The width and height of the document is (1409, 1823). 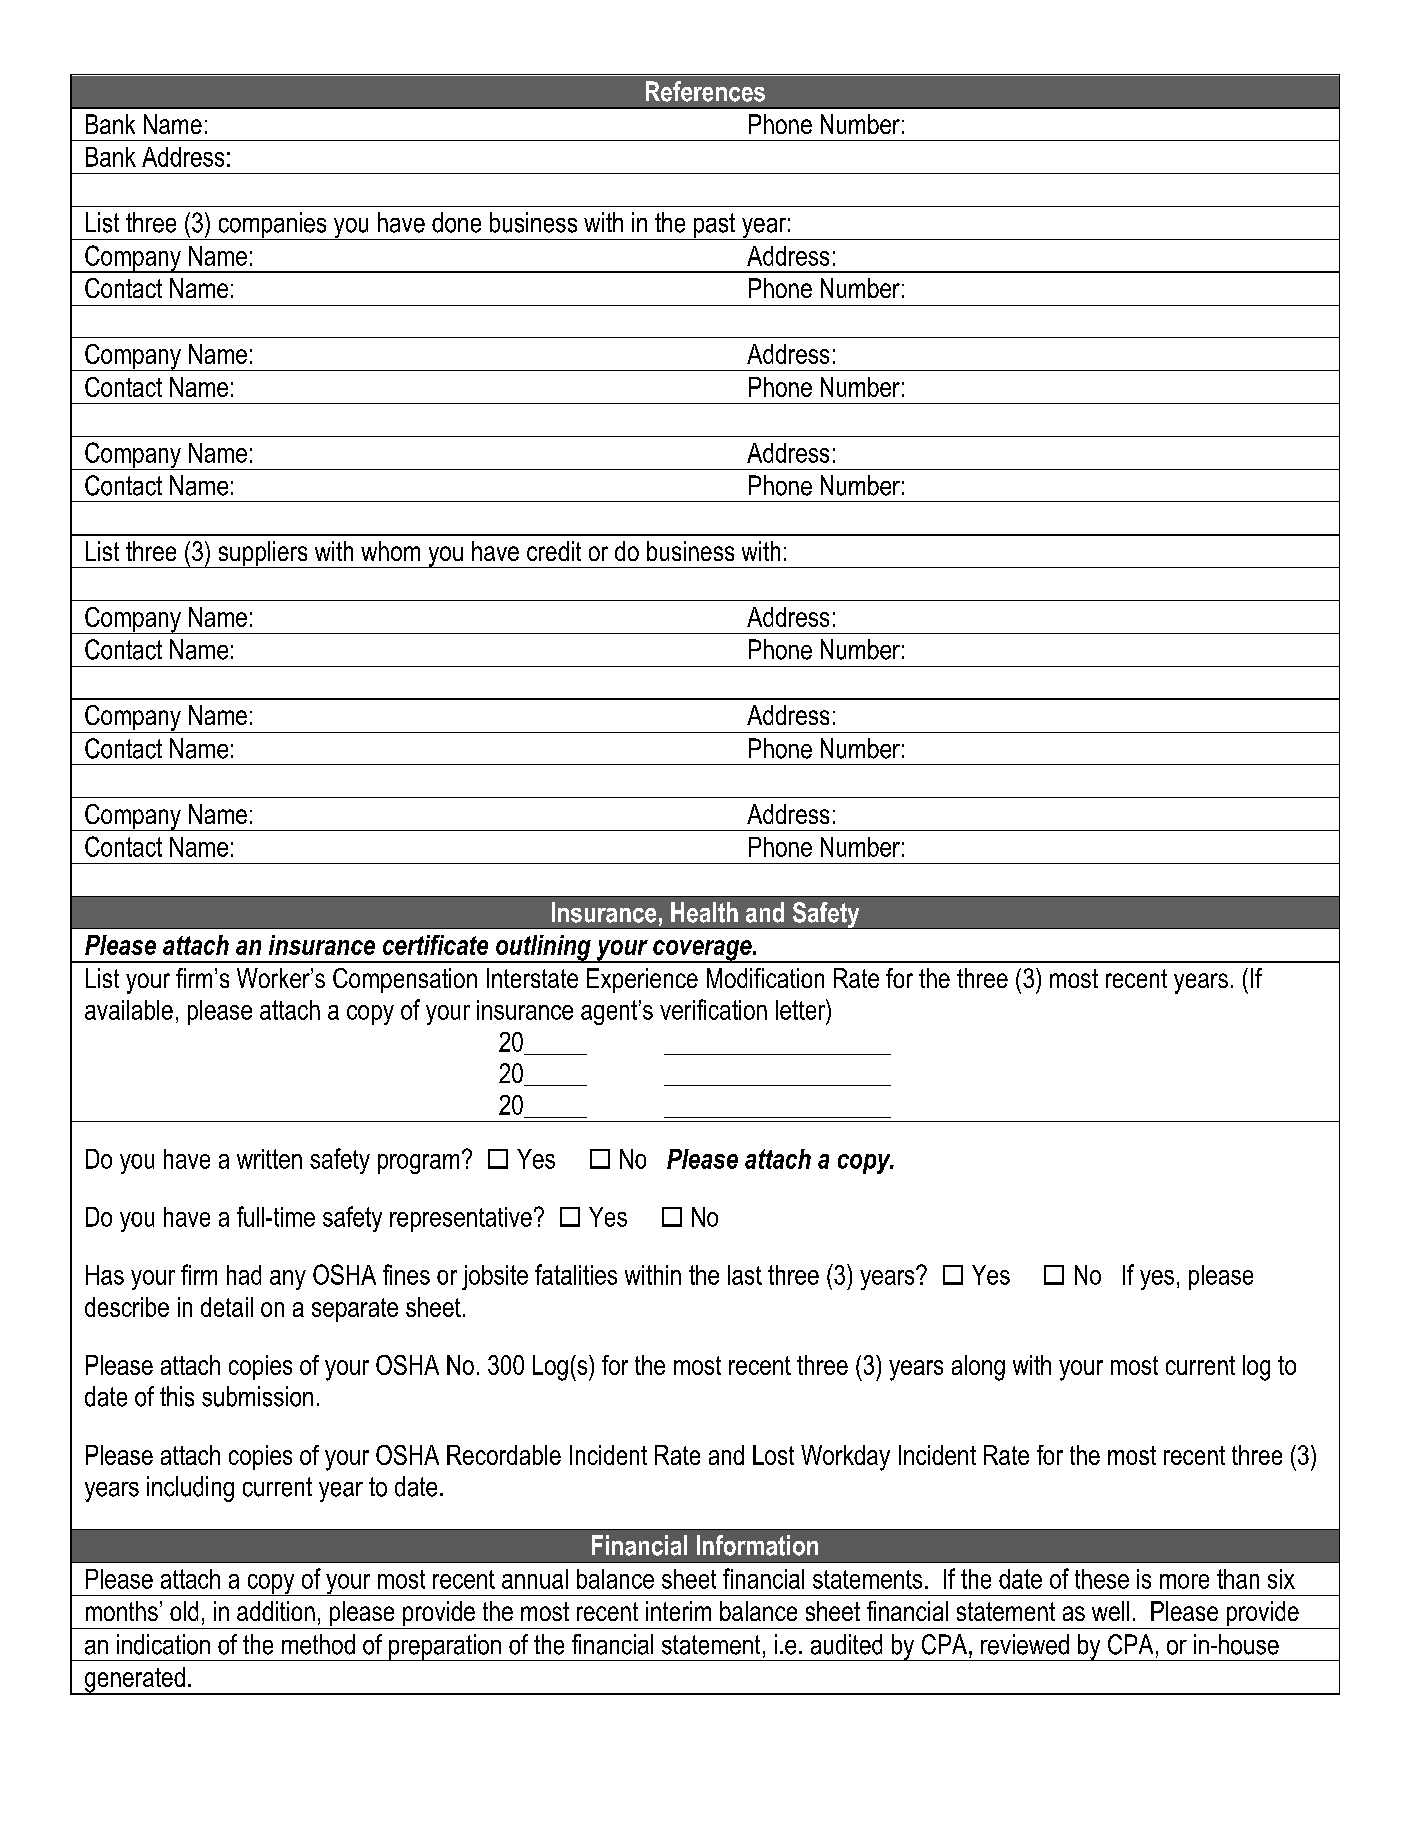 What do you see at coordinates (745, 1275) in the document?
I see `last` at bounding box center [745, 1275].
